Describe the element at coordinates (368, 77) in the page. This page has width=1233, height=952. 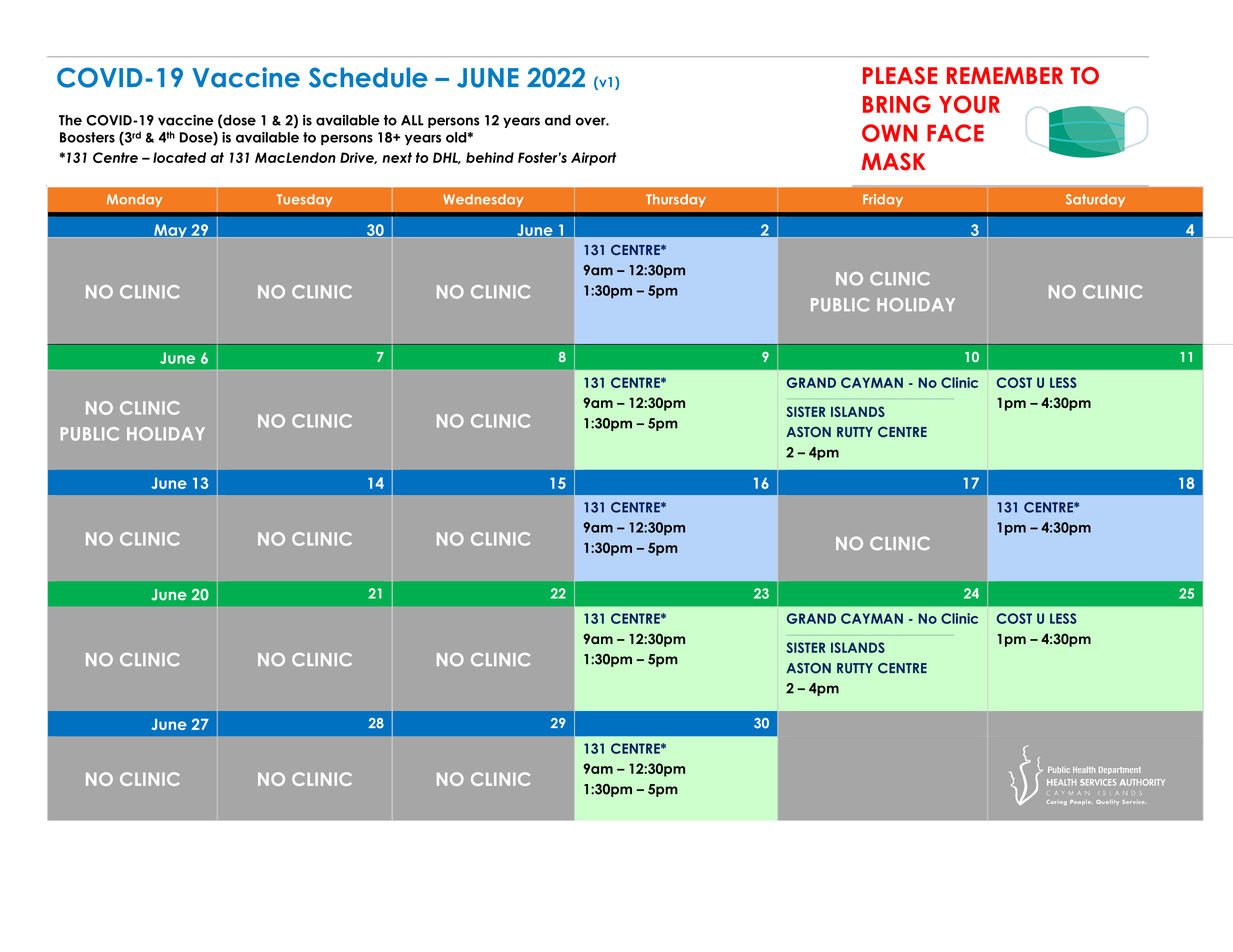
I see `Schedule` at that location.
